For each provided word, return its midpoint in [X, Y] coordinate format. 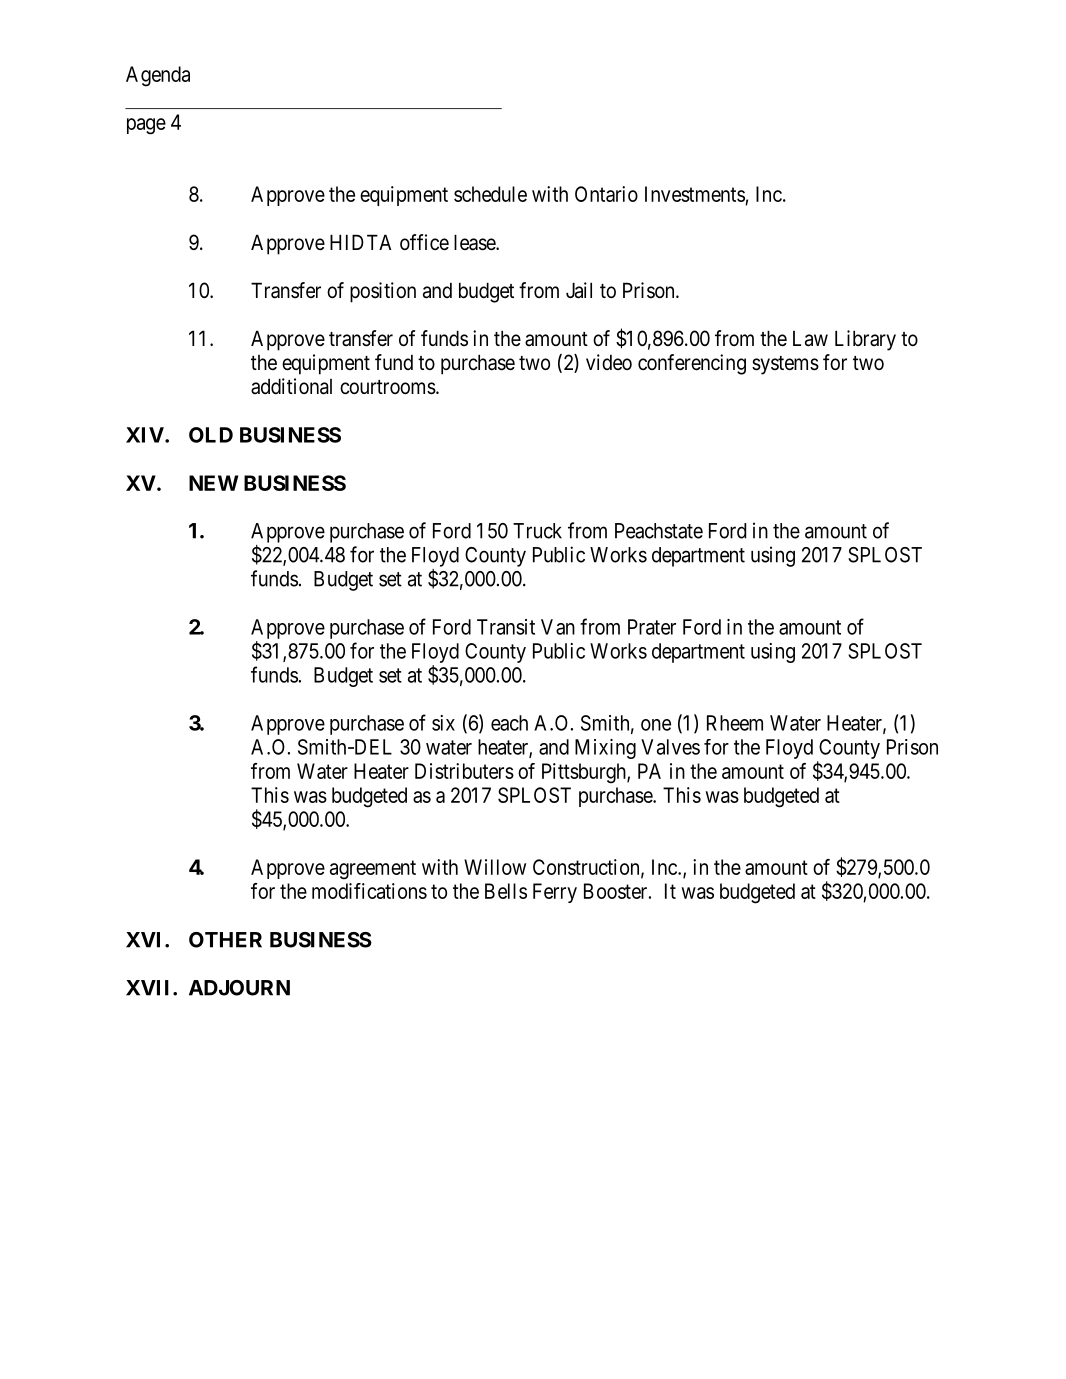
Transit [506, 627]
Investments [695, 195]
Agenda [158, 76]
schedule [490, 194]
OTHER [225, 940]
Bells [506, 891]
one [656, 725]
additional [291, 386]
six [443, 723]
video [609, 362]
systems [785, 365]
